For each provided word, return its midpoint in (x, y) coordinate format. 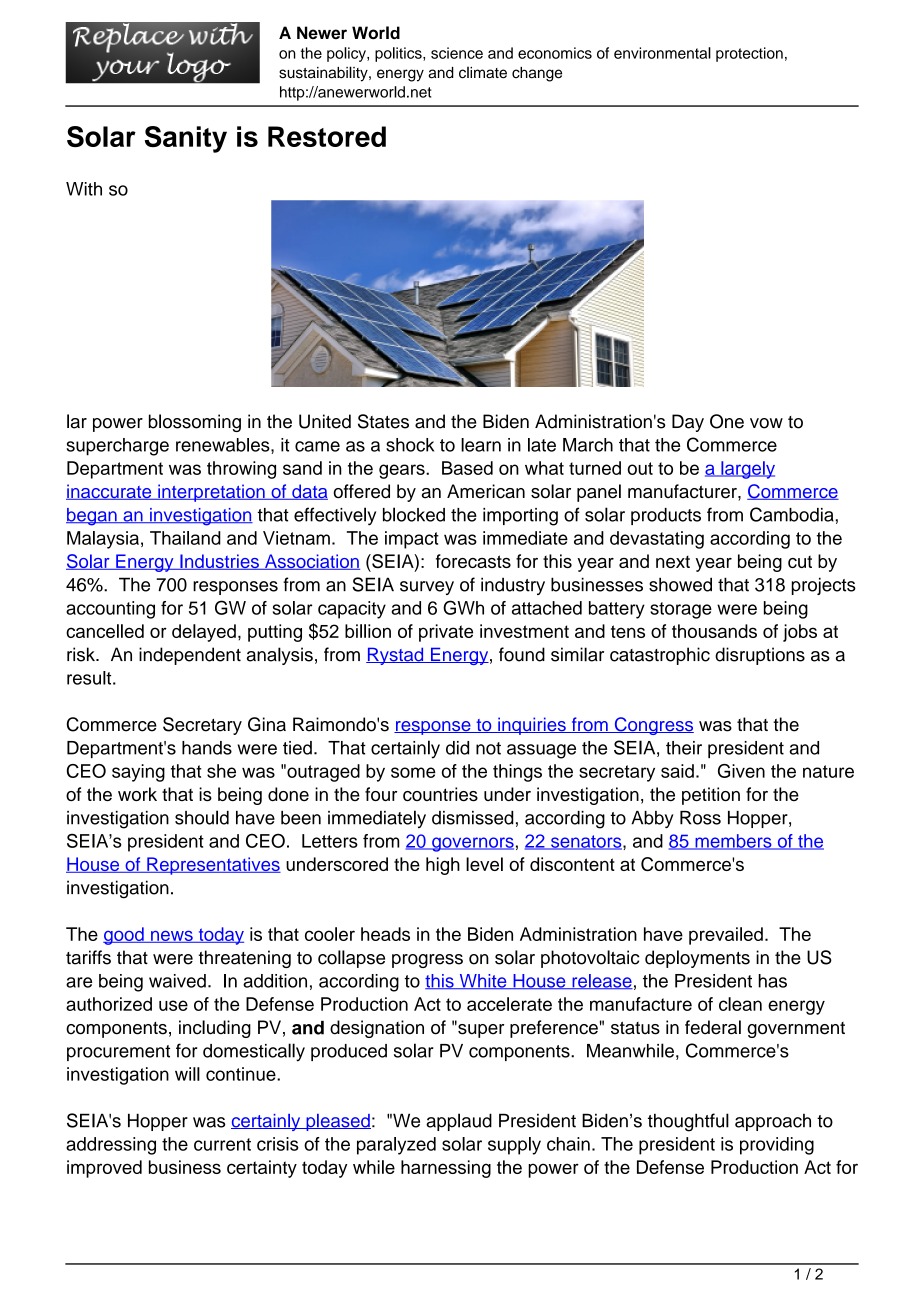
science (457, 53)
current (222, 1144)
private (446, 633)
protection (749, 54)
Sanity (186, 139)
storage (681, 610)
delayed (204, 633)
